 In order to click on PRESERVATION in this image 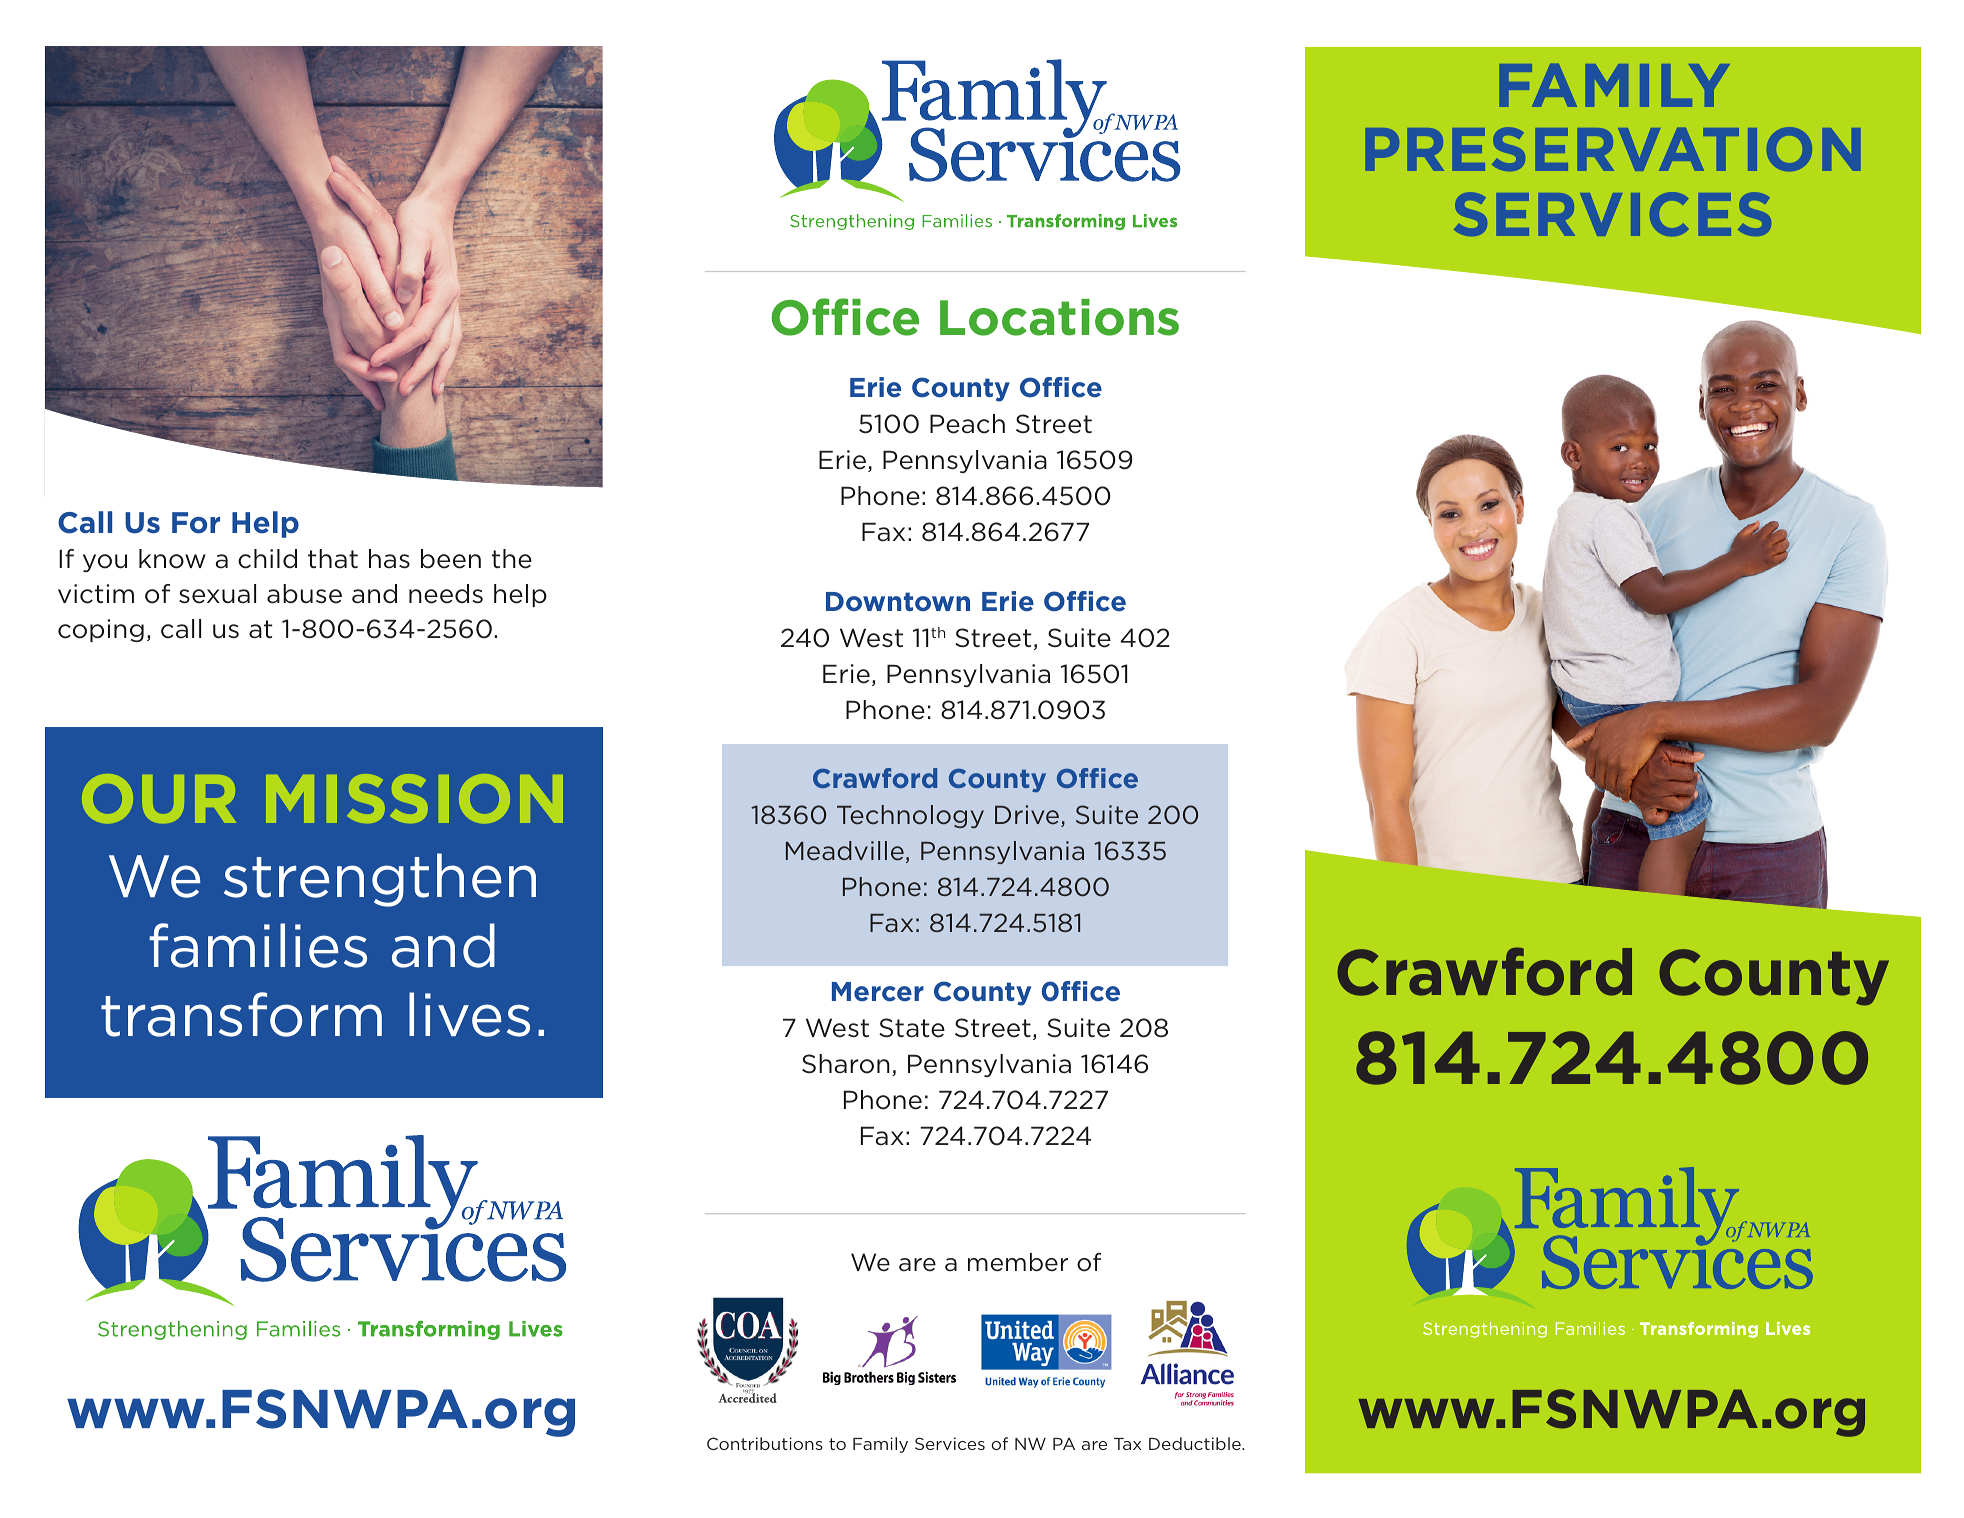, I will do `click(1613, 149)`.
